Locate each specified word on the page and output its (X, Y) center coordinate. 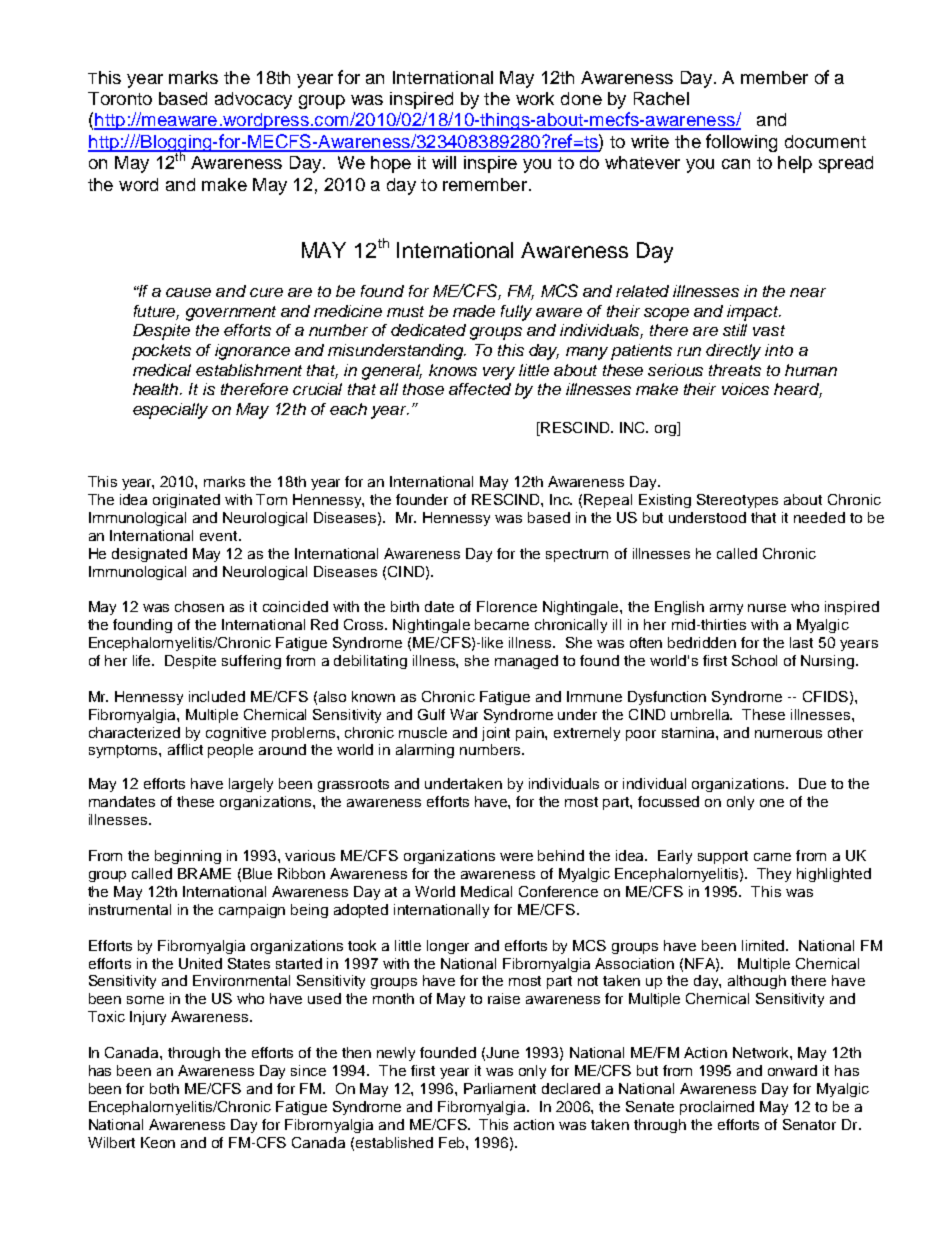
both (164, 1088)
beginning (188, 857)
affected (480, 389)
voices (745, 389)
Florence (507, 606)
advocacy (253, 100)
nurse (767, 608)
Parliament (500, 1088)
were (516, 857)
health (157, 389)
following (741, 143)
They (774, 875)
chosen (199, 606)
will (444, 162)
